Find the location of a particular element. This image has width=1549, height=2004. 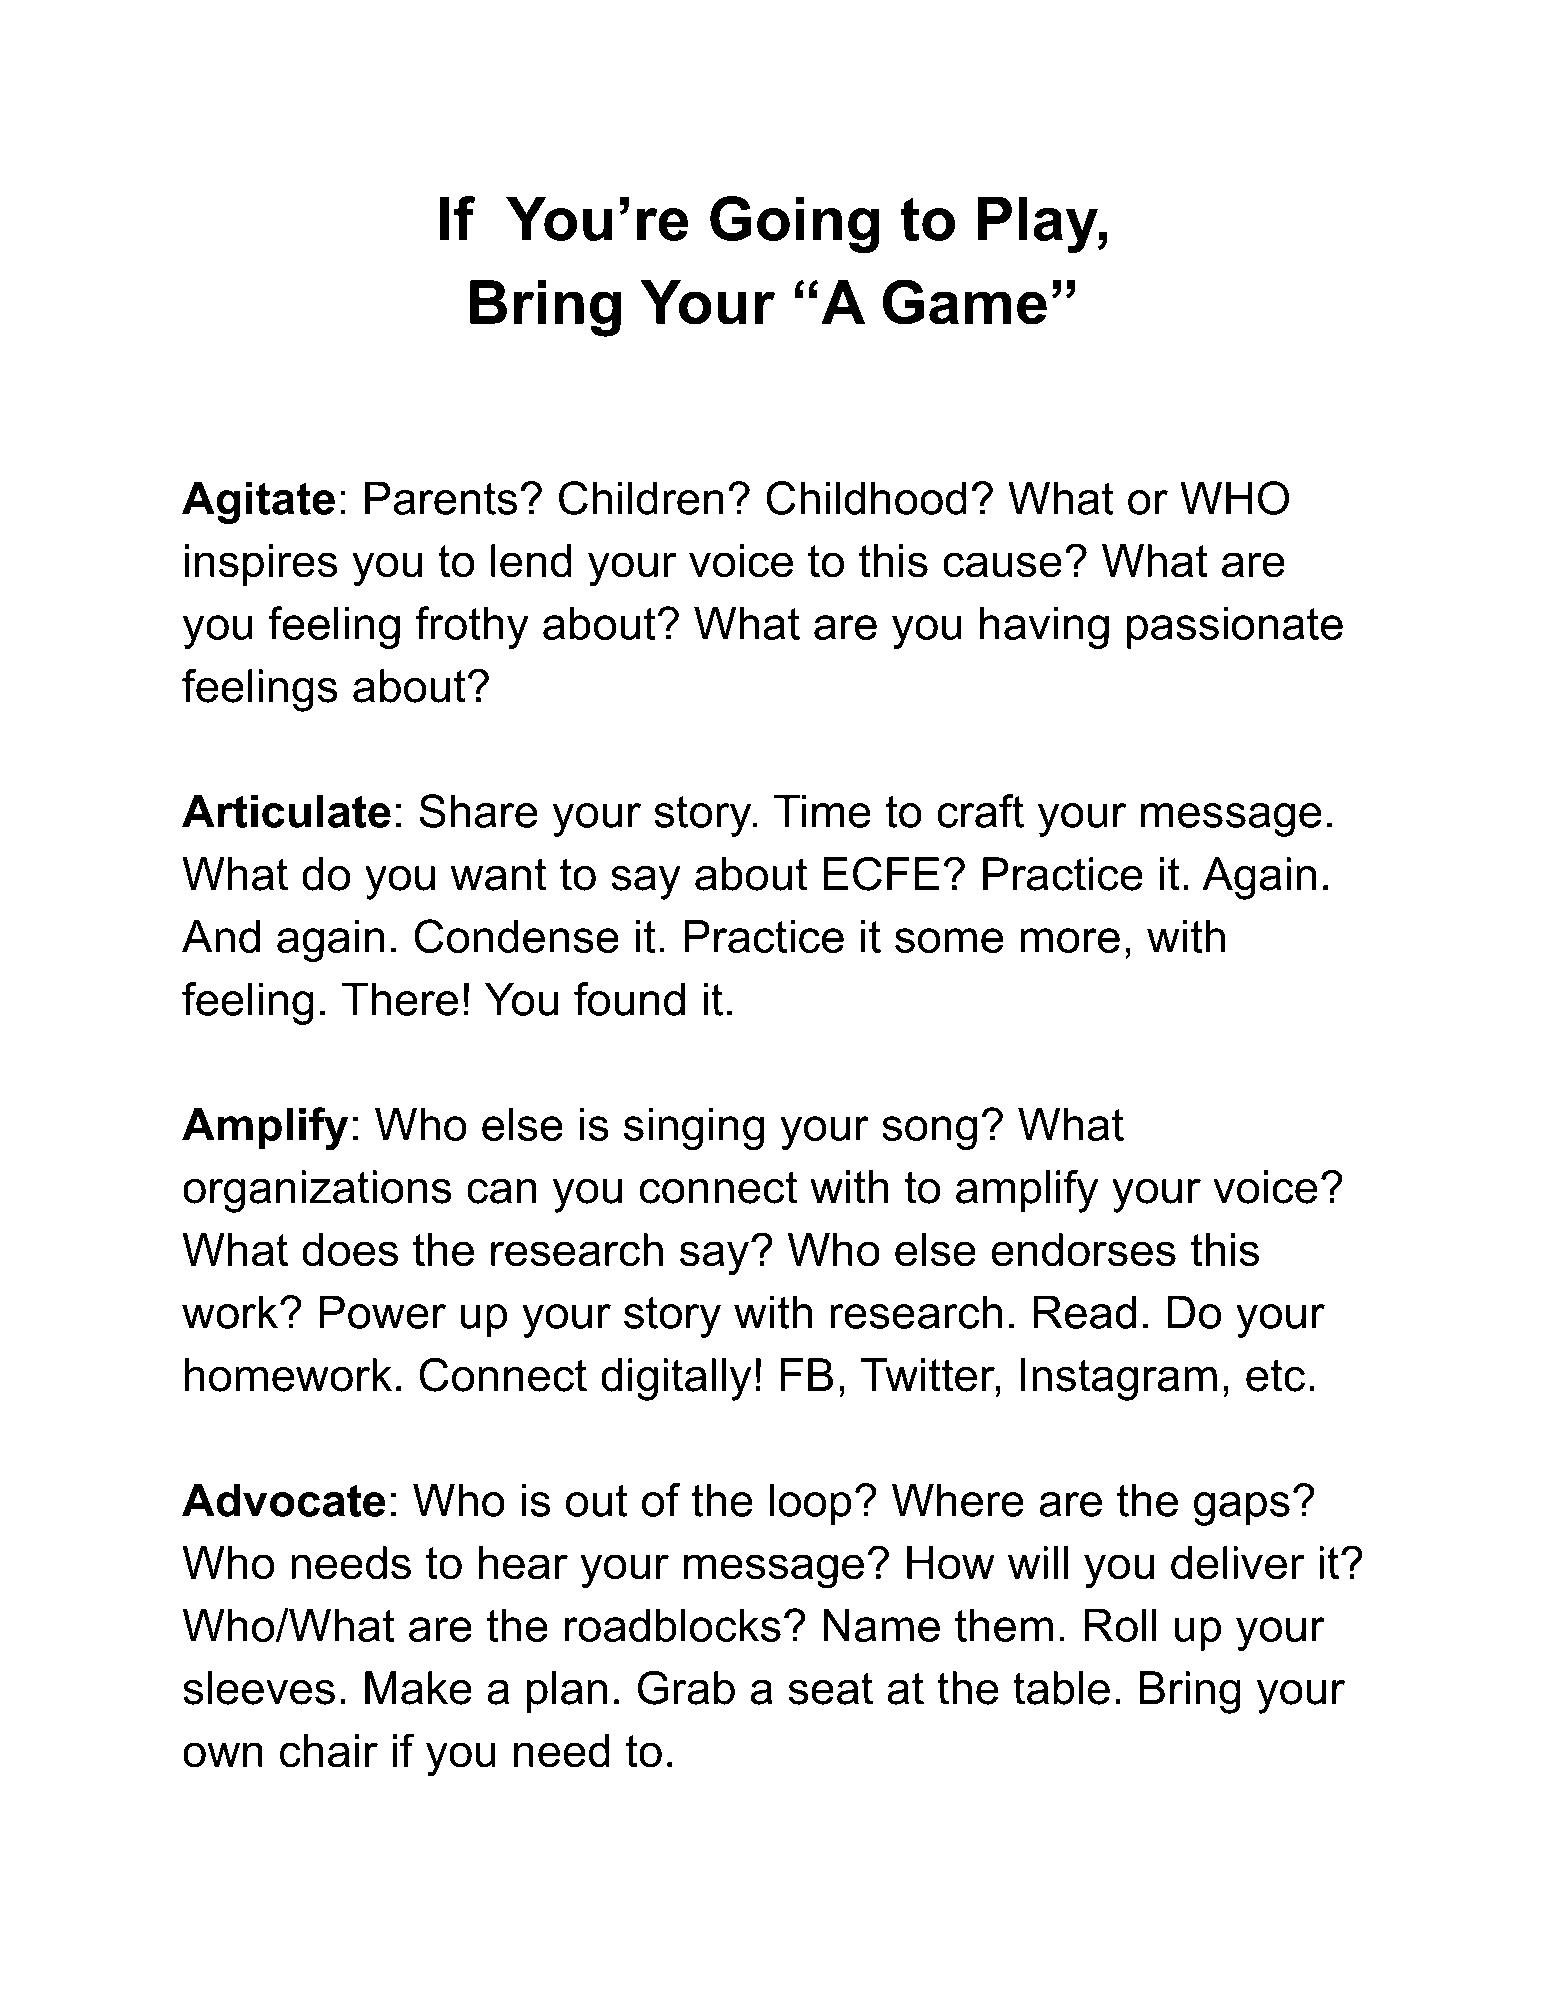

Instagram is located at coordinates (1119, 1379).
